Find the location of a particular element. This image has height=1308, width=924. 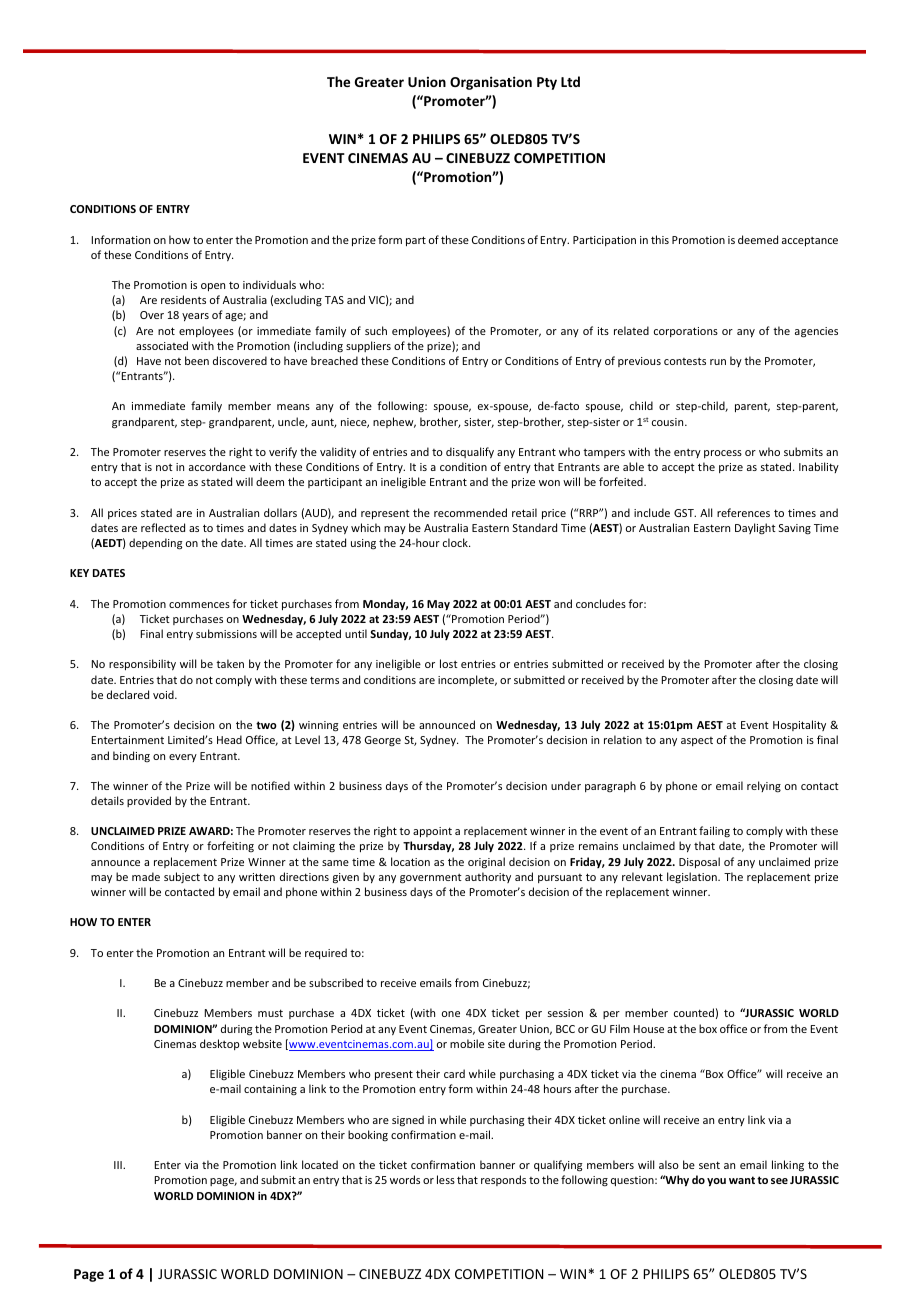

III is located at coordinates (119, 1165).
